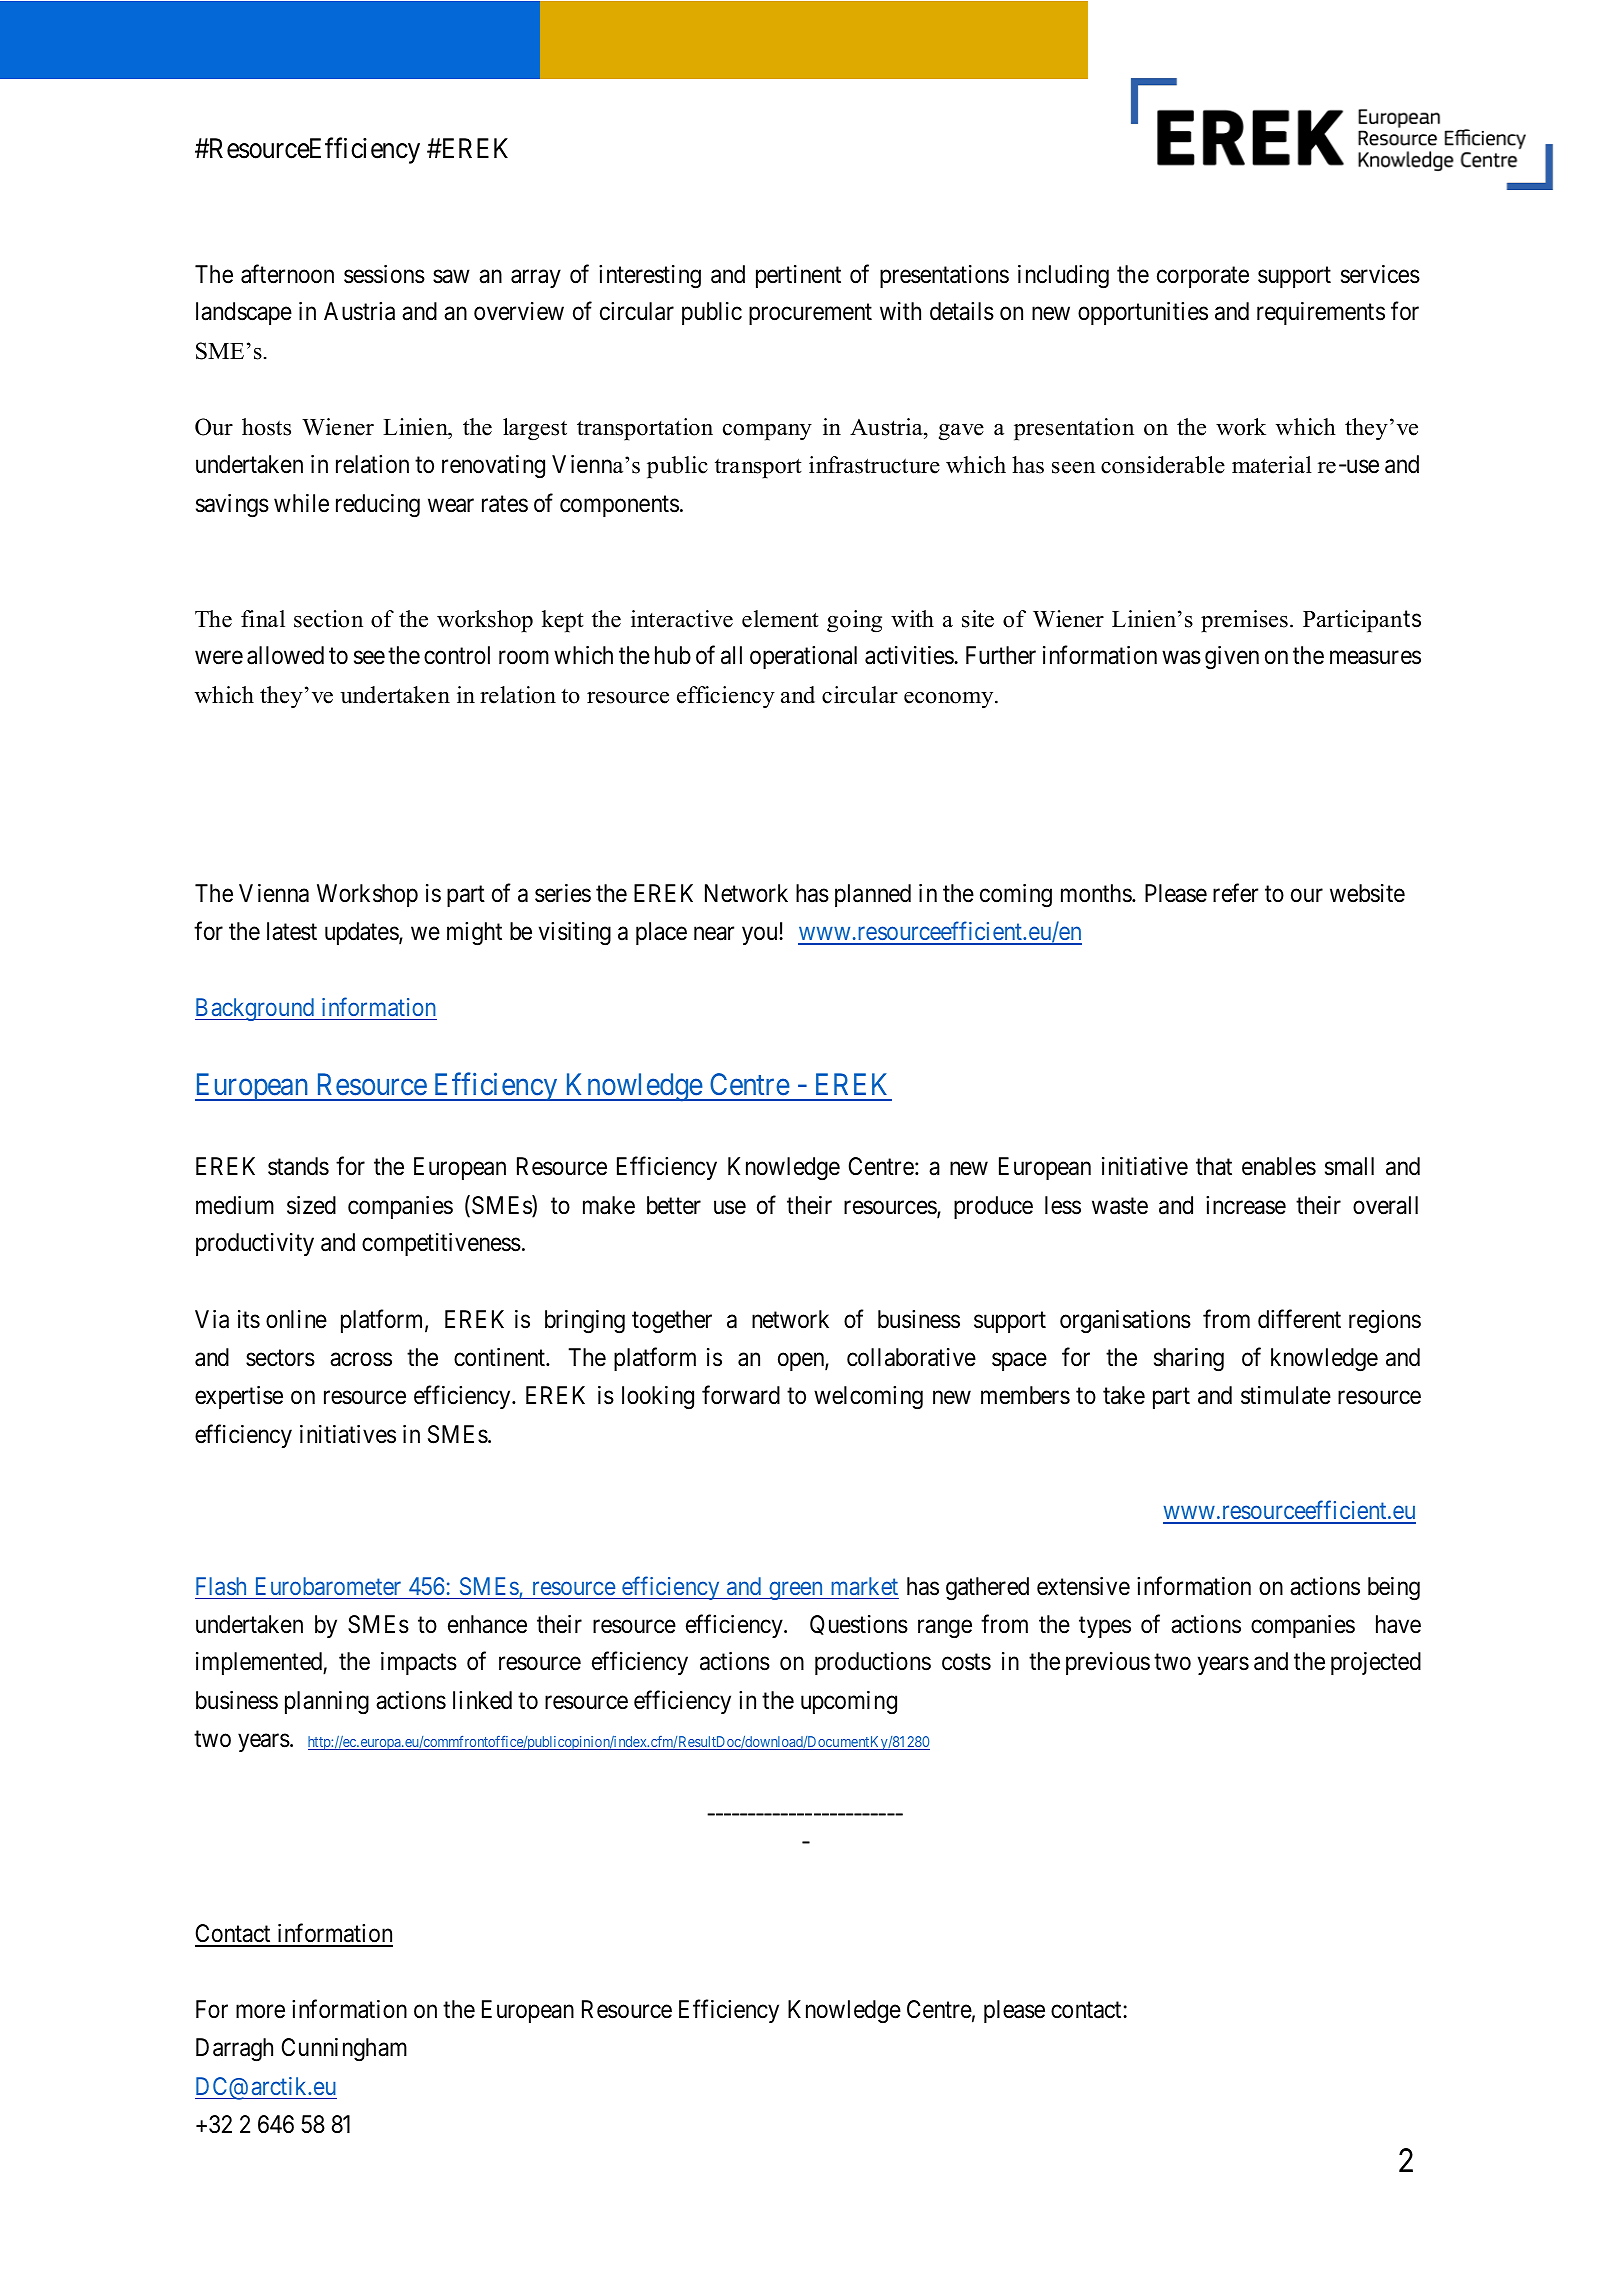  I want to click on requirements, so click(1321, 313).
